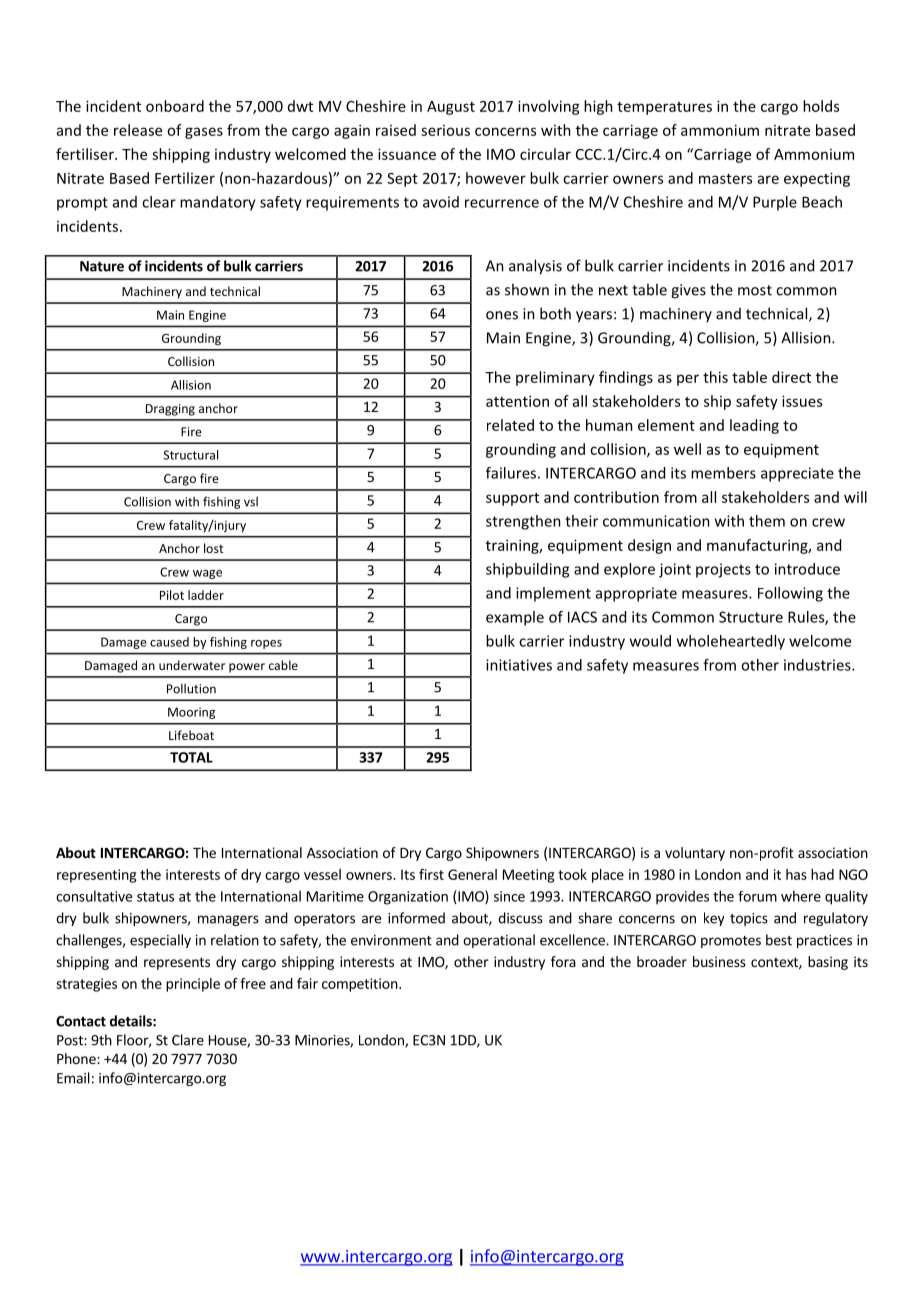 This page has height=1308, width=924. Describe the element at coordinates (519, 665) in the page. I see `initiatives` at that location.
